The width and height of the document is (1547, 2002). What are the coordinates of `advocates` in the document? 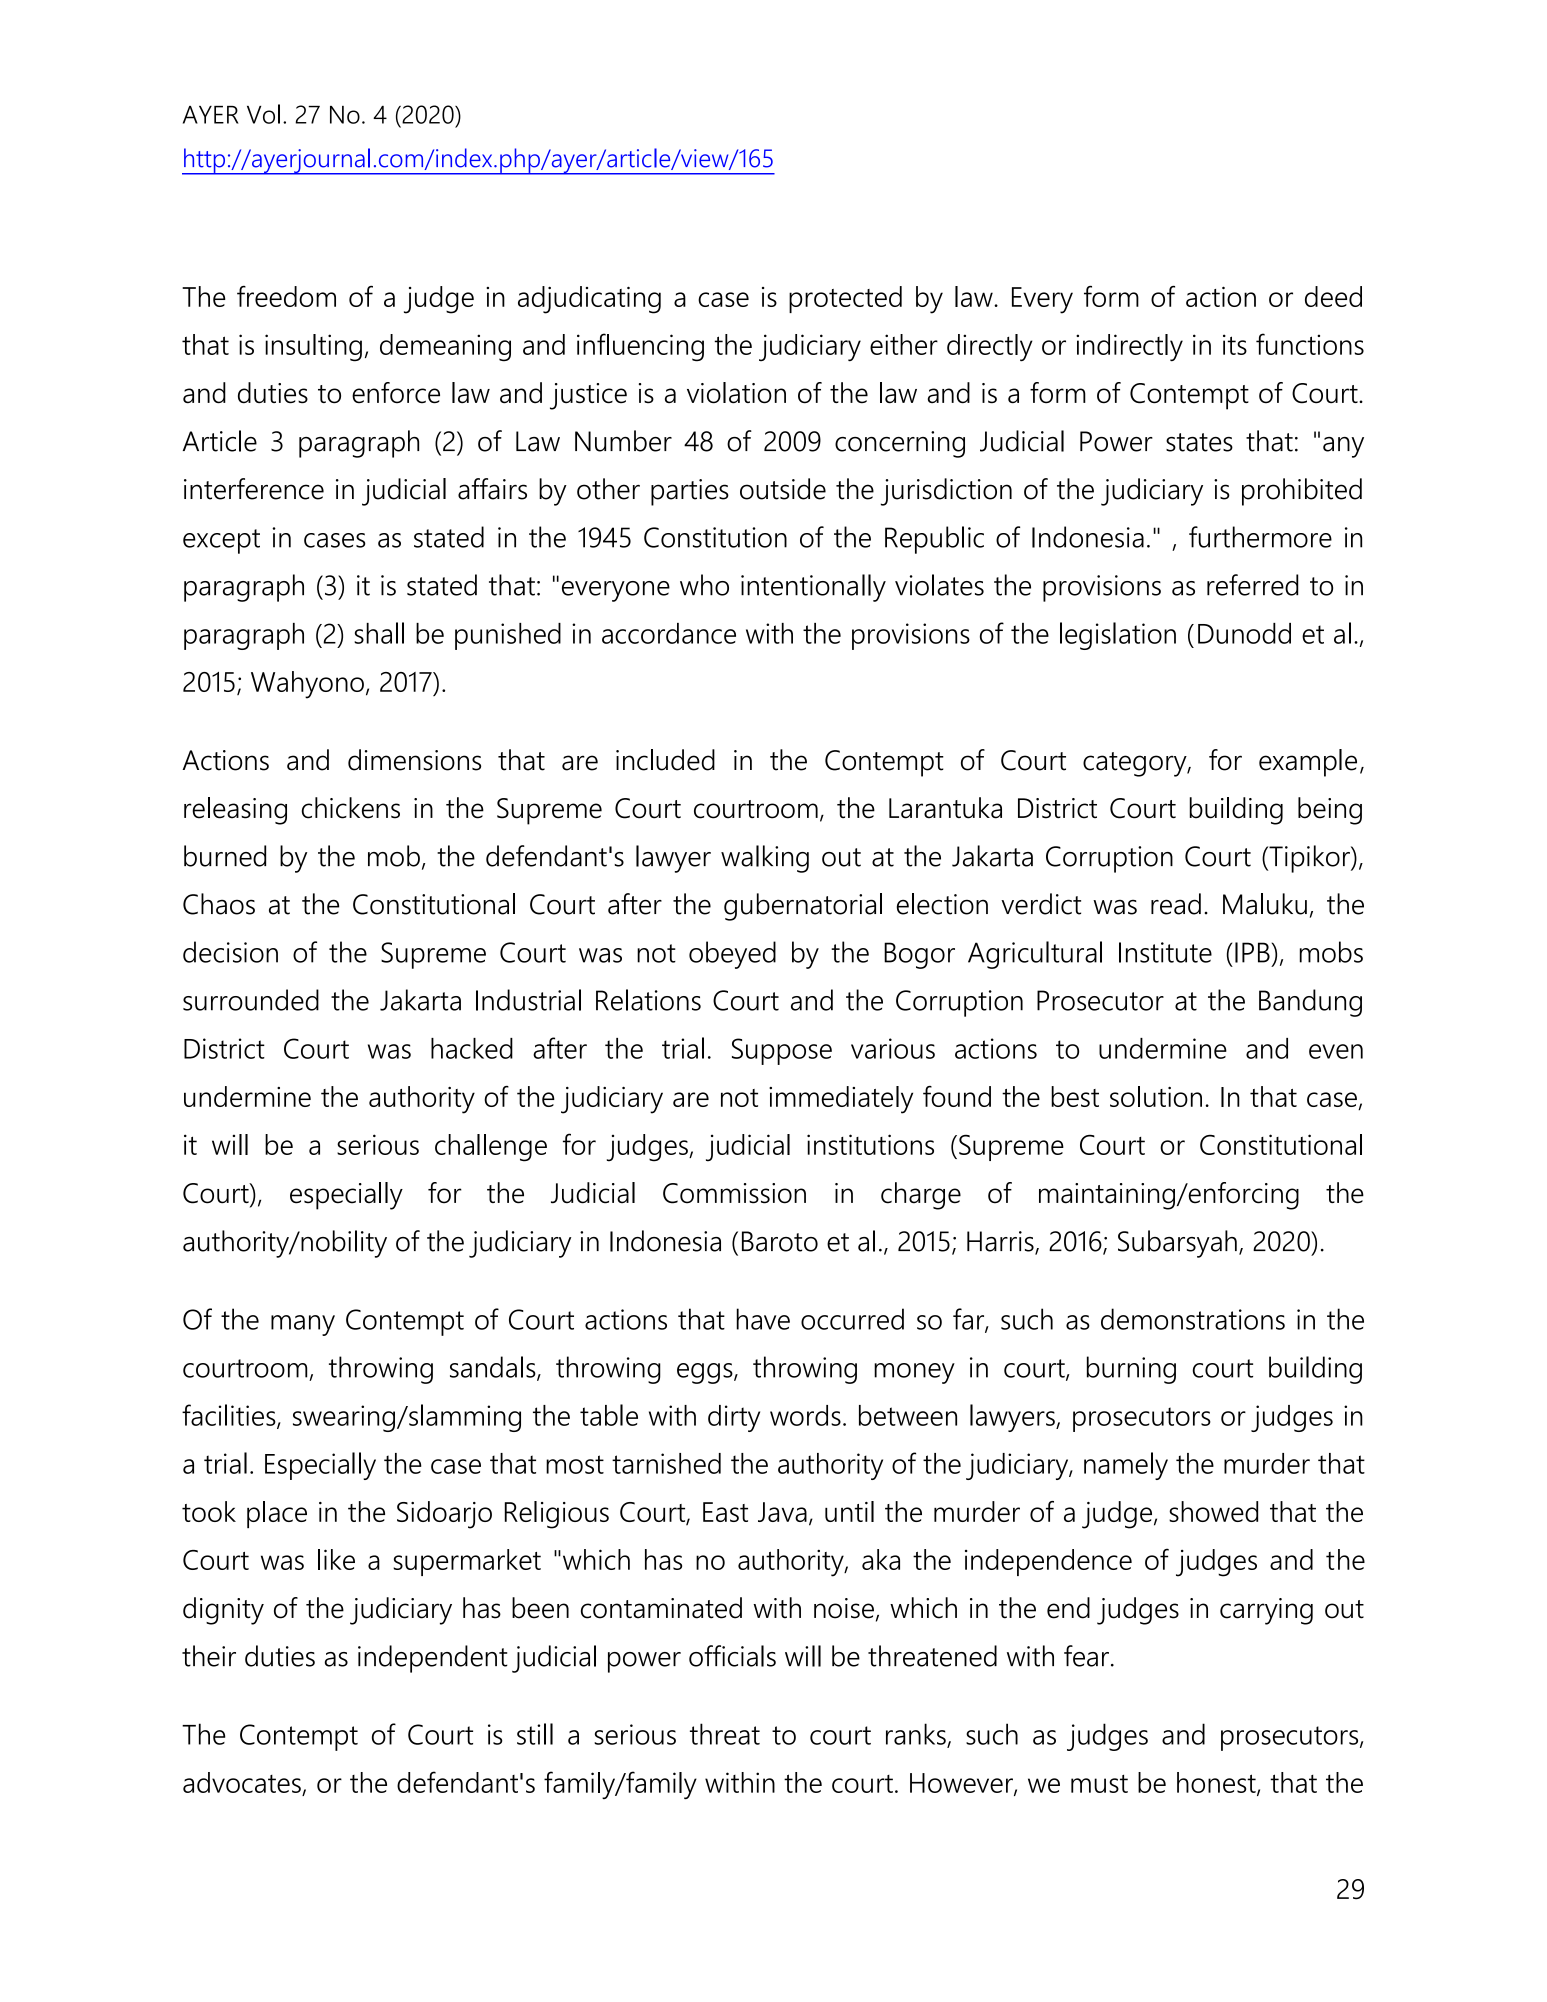 It's located at (242, 1782).
